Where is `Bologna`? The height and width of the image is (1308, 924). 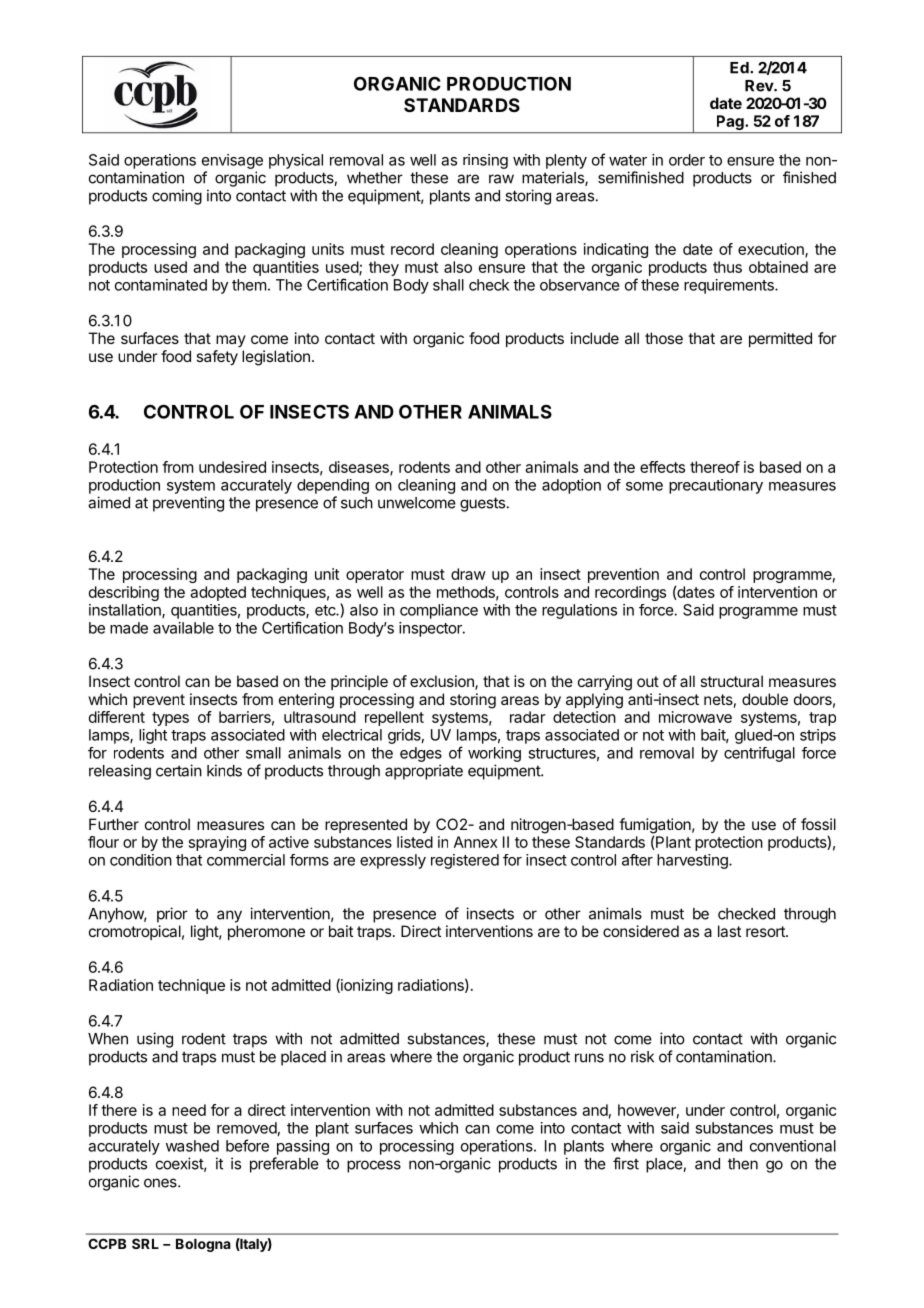 Bologna is located at coordinates (203, 1245).
